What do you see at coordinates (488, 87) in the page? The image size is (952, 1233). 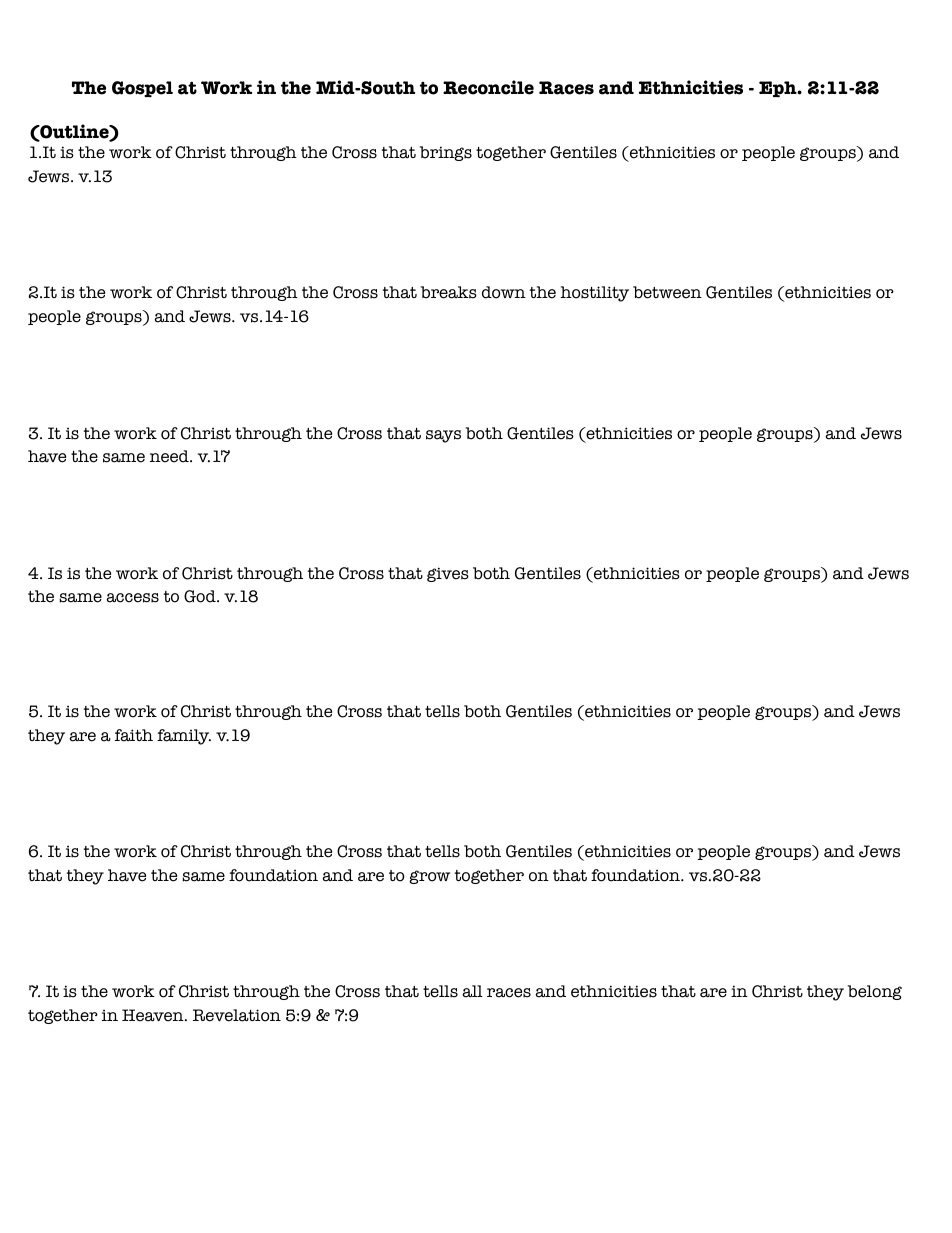 I see `Reconcile` at bounding box center [488, 87].
